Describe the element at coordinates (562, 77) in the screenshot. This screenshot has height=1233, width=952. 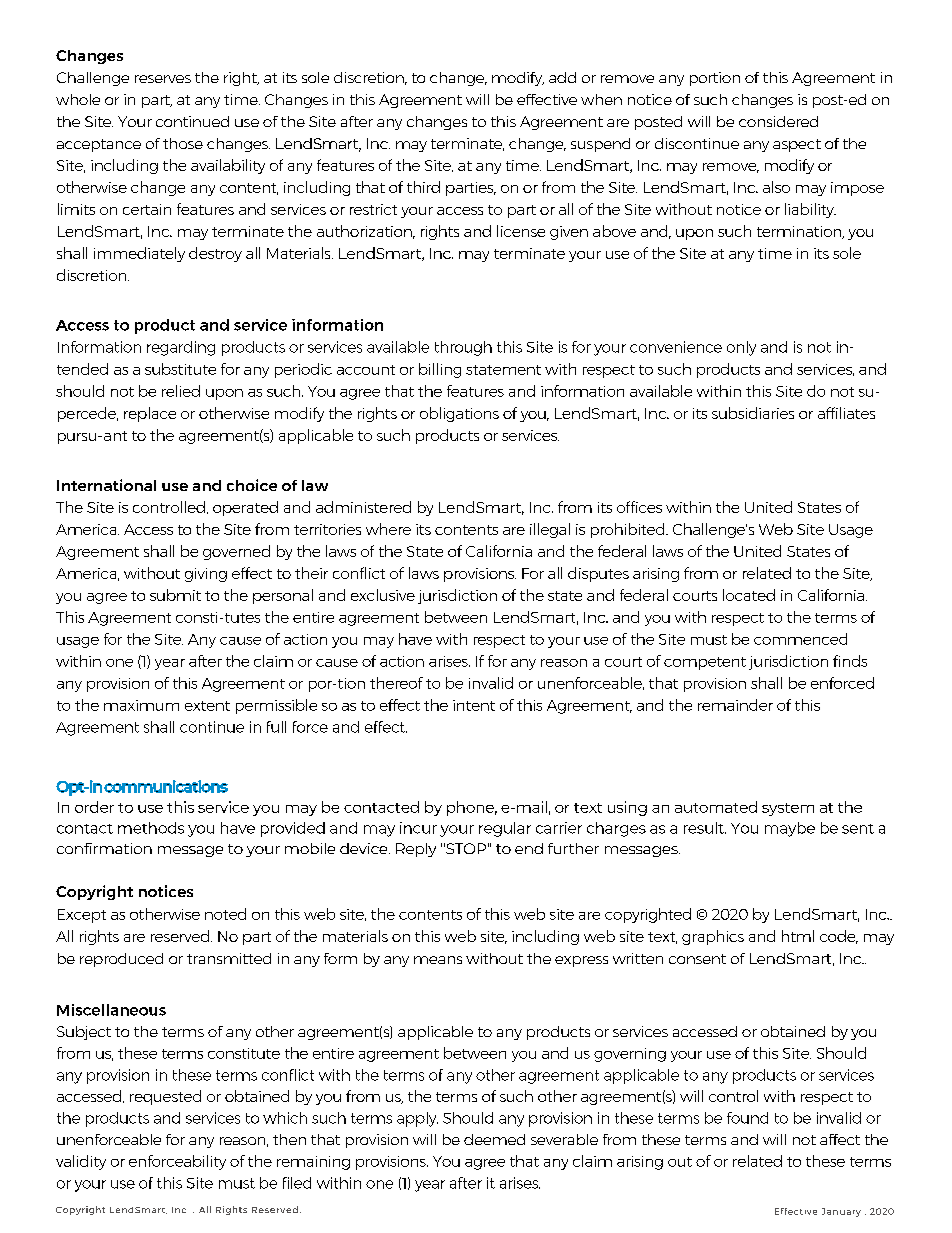
I see `add` at that location.
